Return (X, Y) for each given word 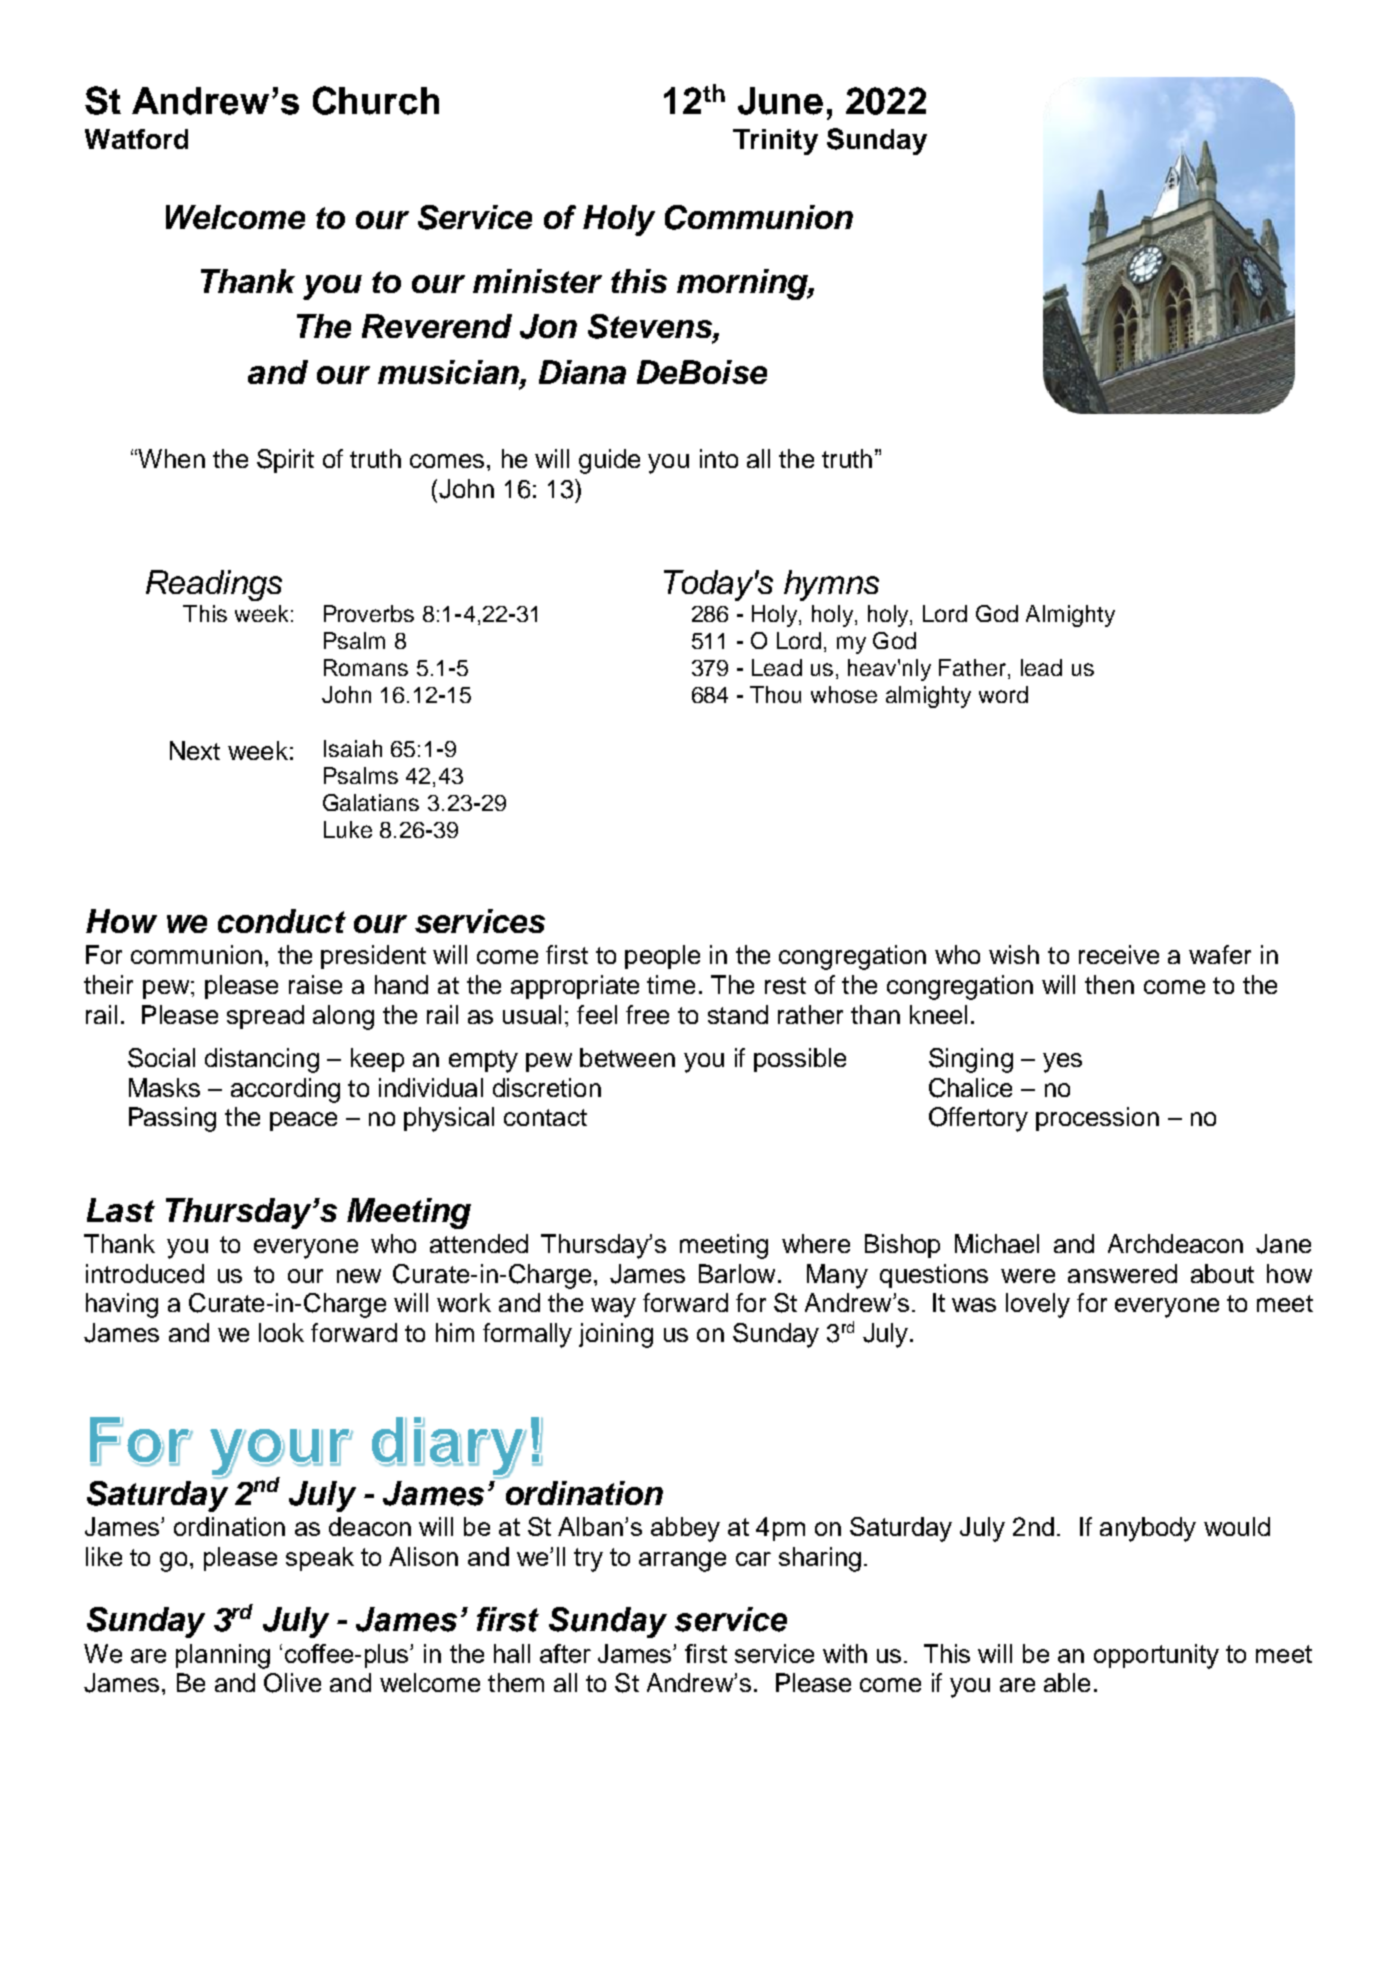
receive (1119, 954)
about (1222, 1273)
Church (376, 100)
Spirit (285, 461)
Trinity (775, 142)
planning (223, 1656)
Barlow (737, 1273)
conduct (282, 921)
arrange (682, 1562)
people (662, 957)
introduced (145, 1273)
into (719, 458)
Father (972, 667)
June (780, 101)
